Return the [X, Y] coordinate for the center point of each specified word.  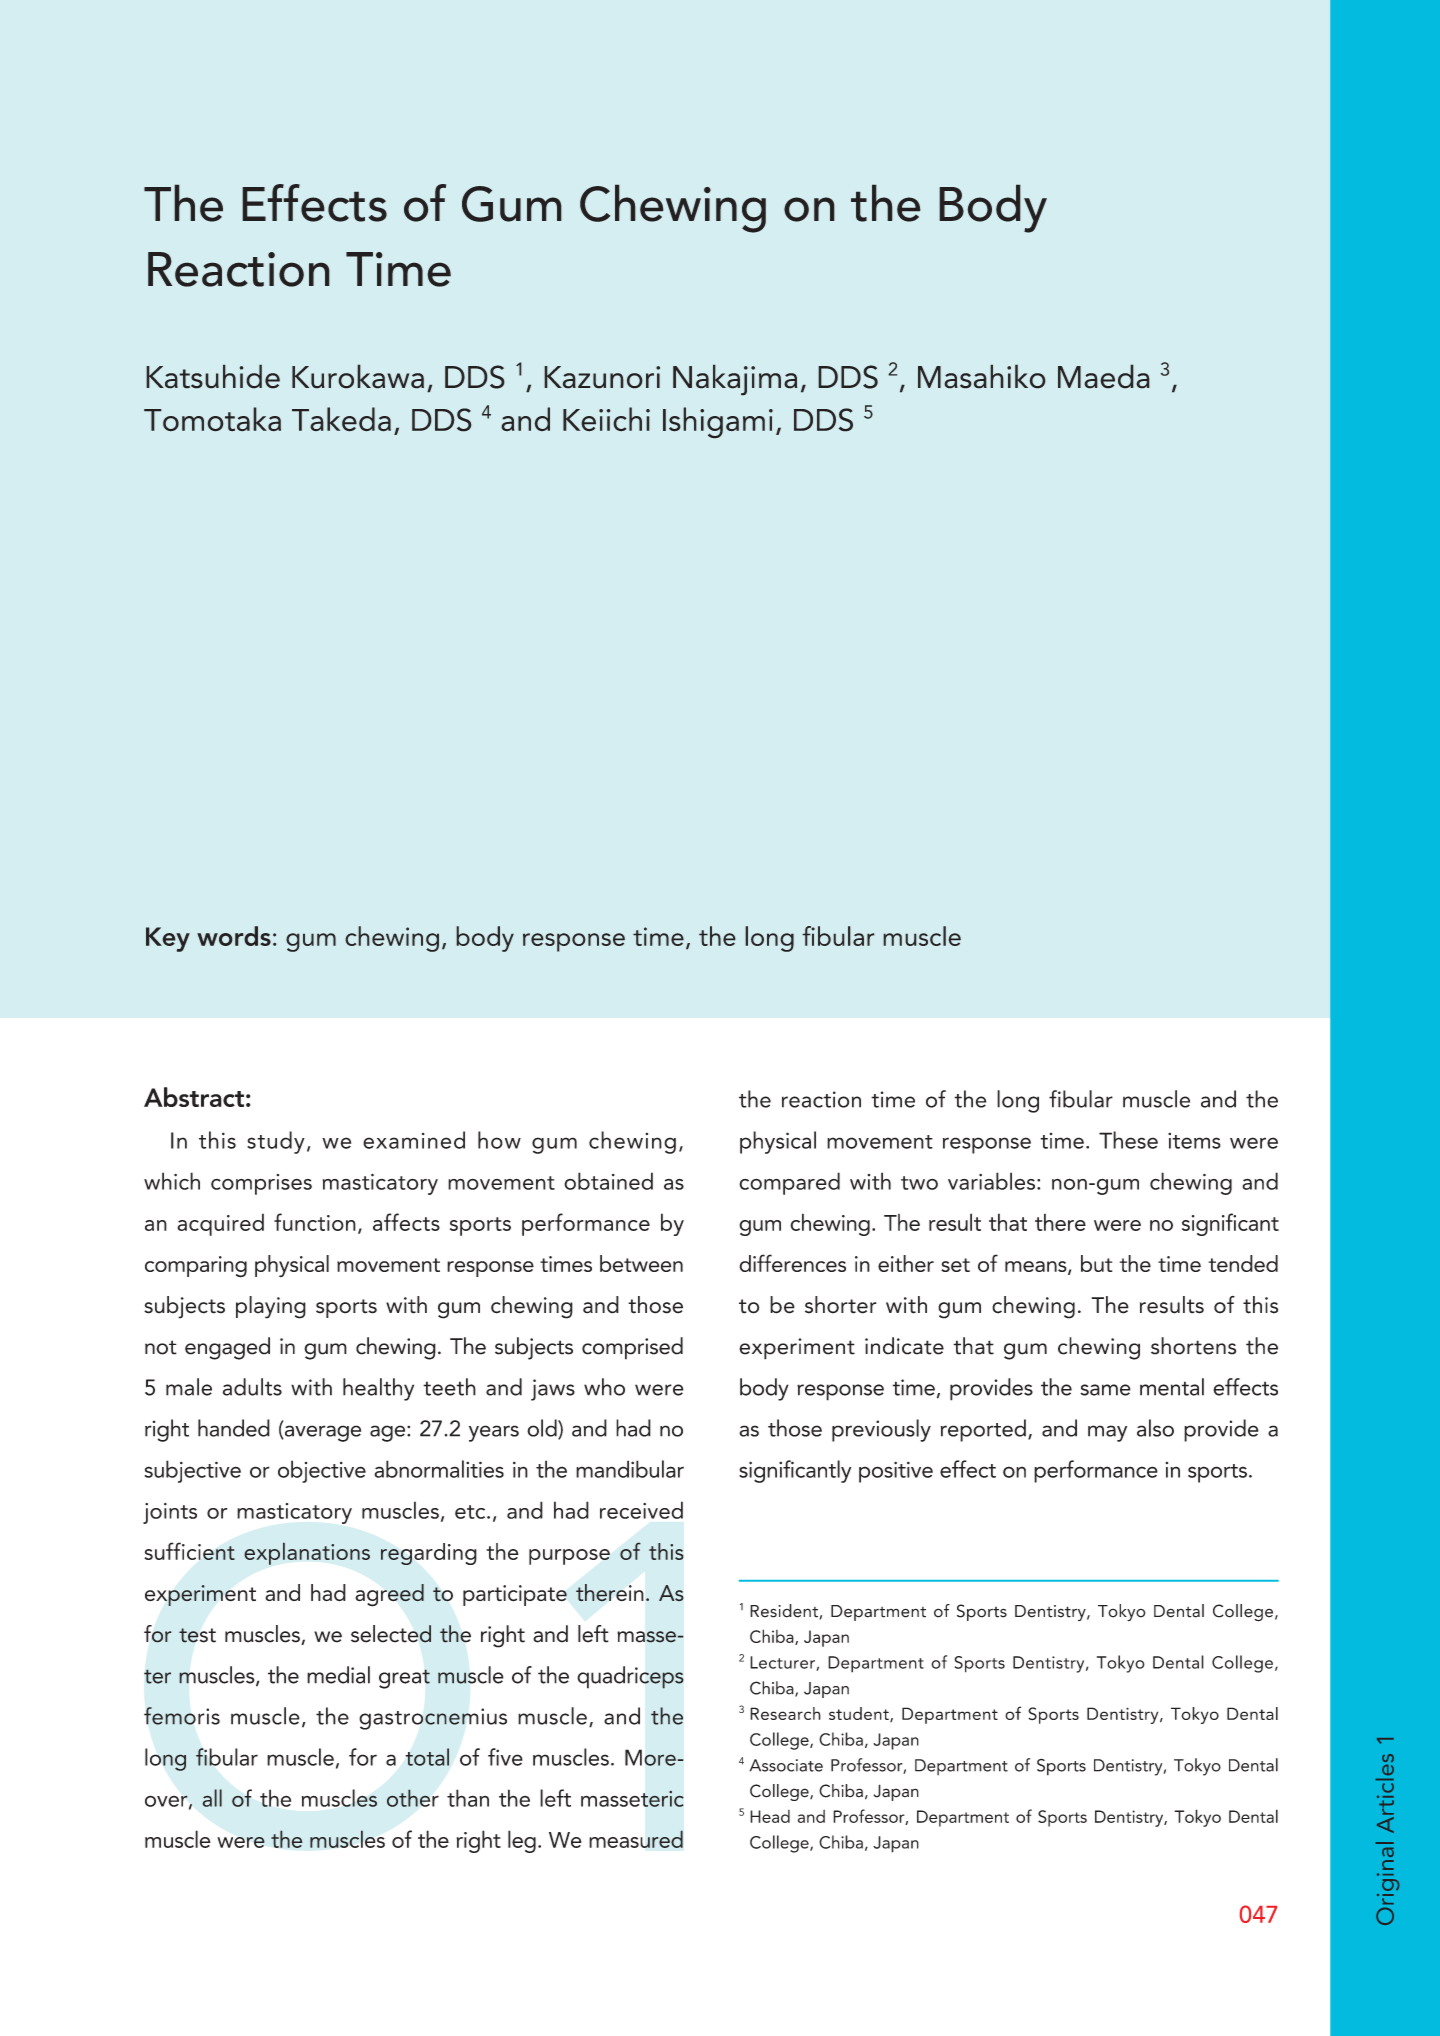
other [413, 1798]
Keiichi [606, 419]
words [234, 936]
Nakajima [735, 380]
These [1128, 1140]
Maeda [1104, 376]
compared [789, 1183]
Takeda [341, 419]
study [276, 1142]
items [1194, 1141]
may [1107, 1433]
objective [322, 1471]
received [641, 1510]
